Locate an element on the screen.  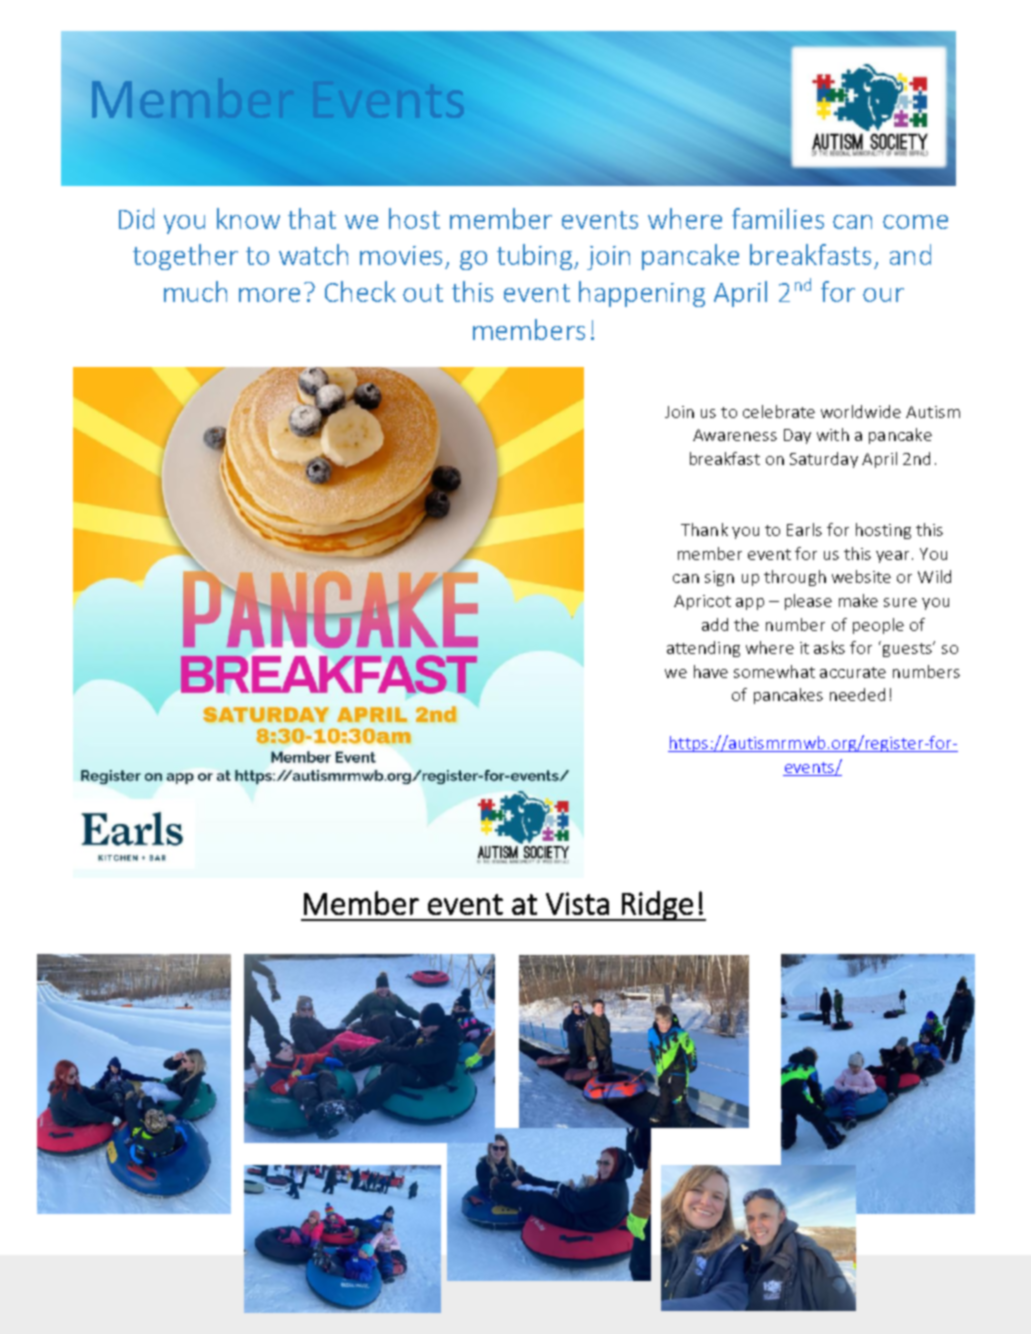
tubing is located at coordinates (536, 257).
